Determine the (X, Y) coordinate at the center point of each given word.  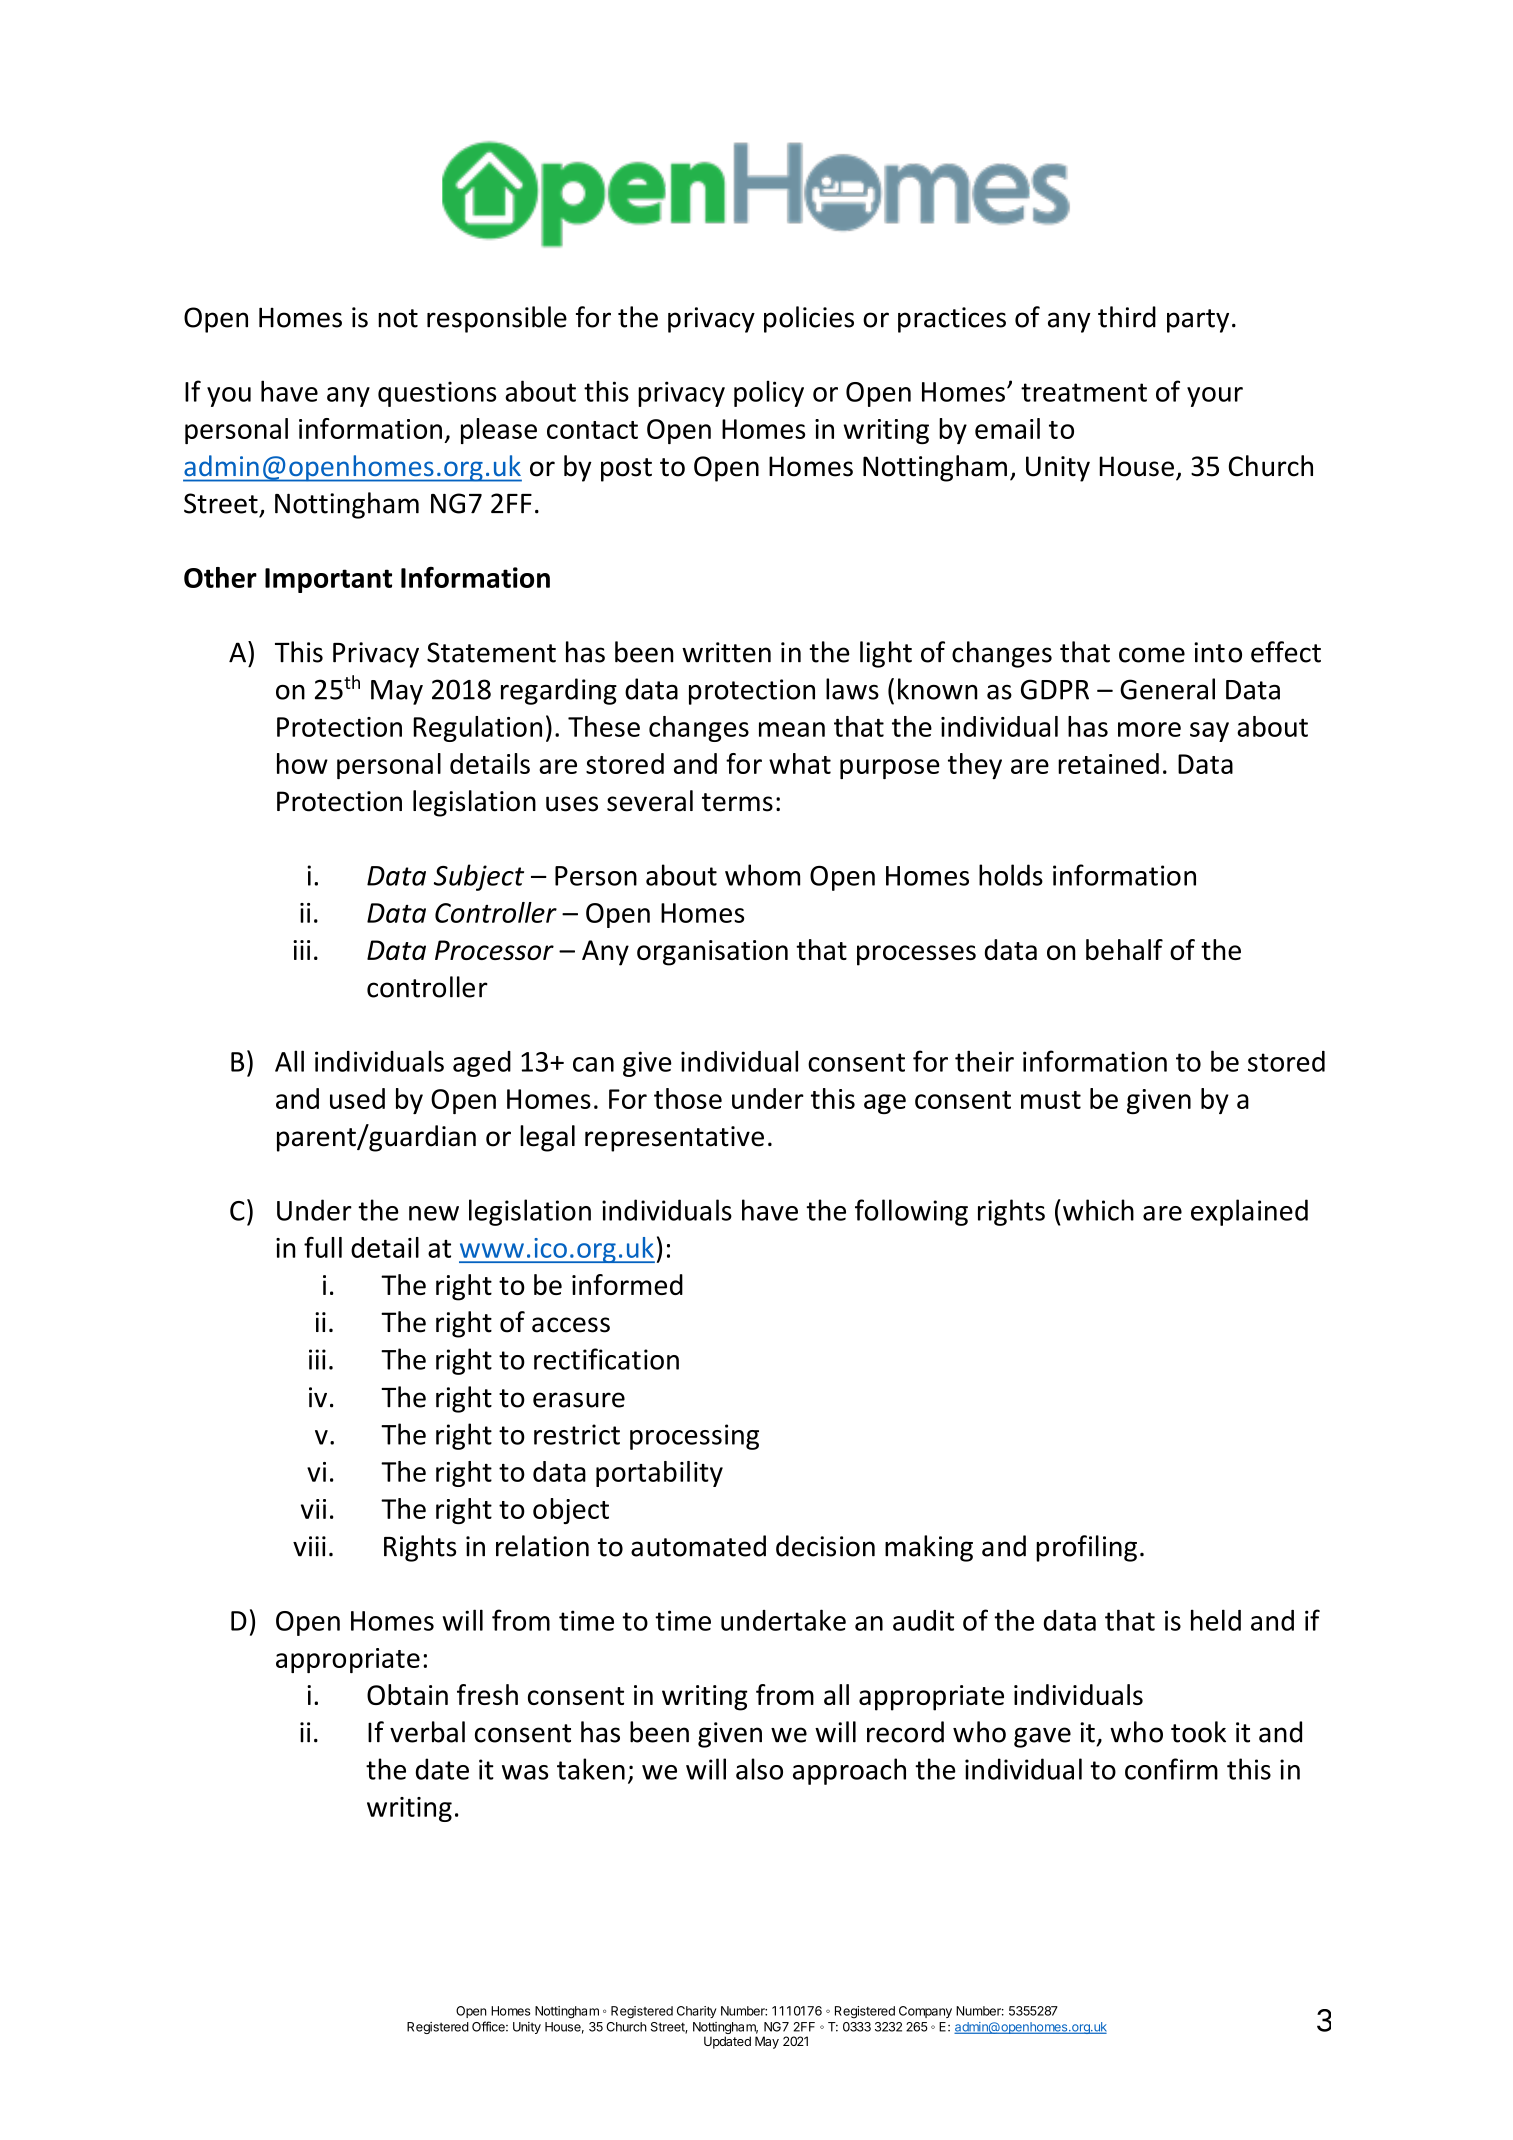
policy (769, 393)
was (525, 1772)
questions (437, 394)
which (1098, 1210)
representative (674, 1139)
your (1215, 397)
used (357, 1098)
